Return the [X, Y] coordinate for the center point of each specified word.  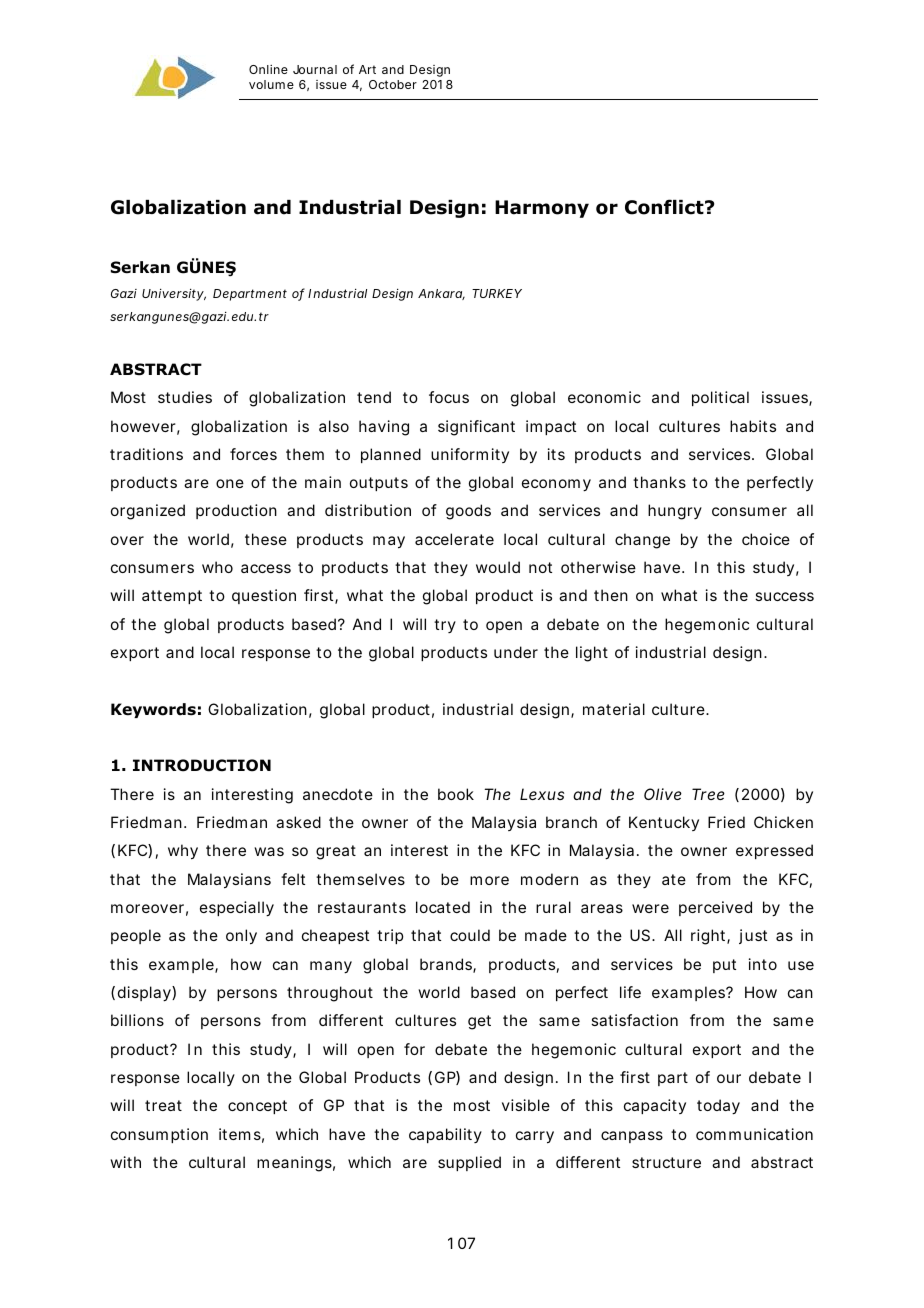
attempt [172, 597]
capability [445, 1135]
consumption [159, 1135]
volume [271, 84]
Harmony [542, 209]
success [784, 596]
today [718, 1107]
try [445, 626]
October [393, 84]
